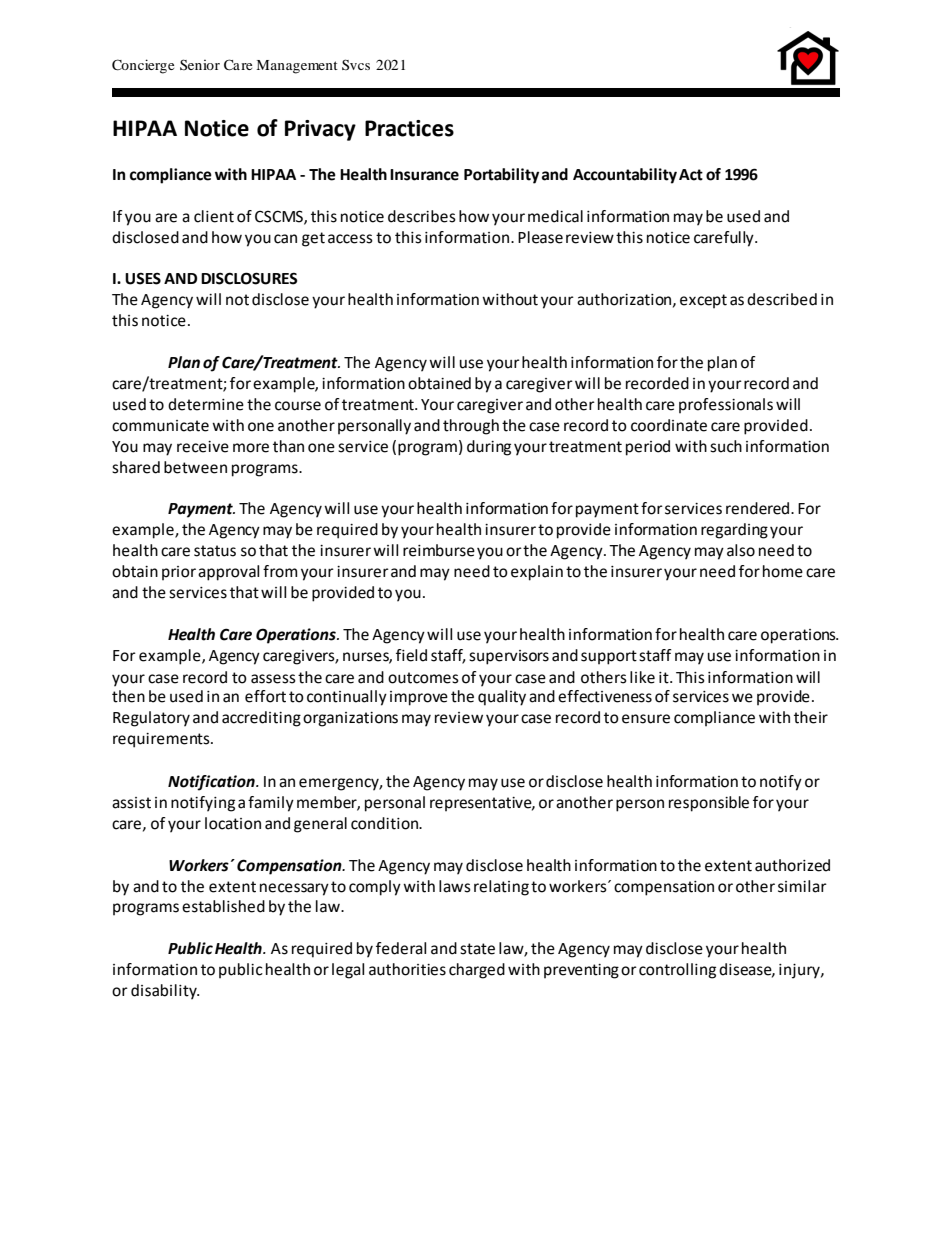 The height and width of the image is (1233, 952). Describe the element at coordinates (165, 992) in the image. I see `disability` at that location.
